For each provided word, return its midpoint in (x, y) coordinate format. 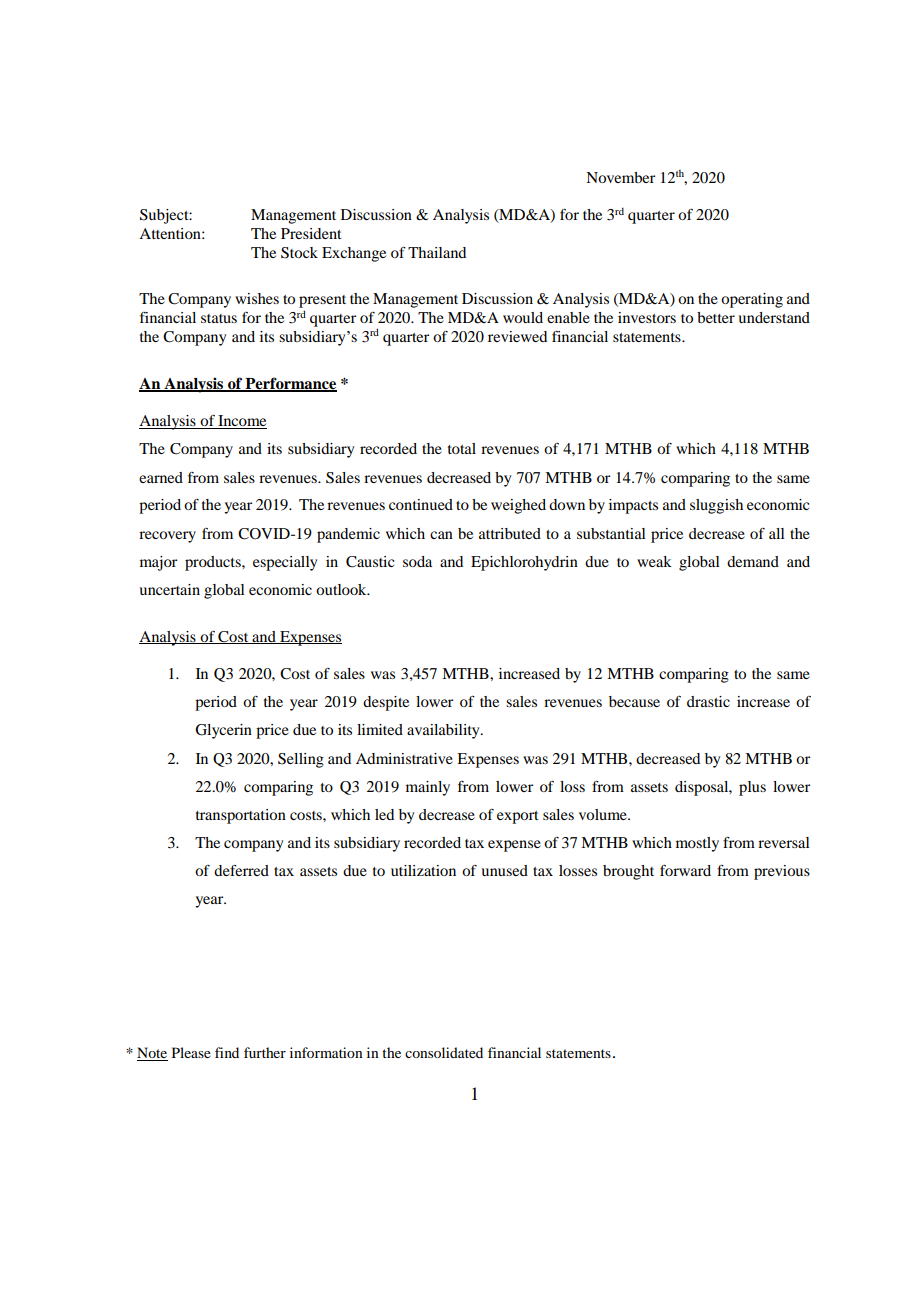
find (227, 1052)
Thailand (437, 252)
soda (417, 561)
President (311, 233)
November (620, 177)
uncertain (169, 589)
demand (753, 561)
